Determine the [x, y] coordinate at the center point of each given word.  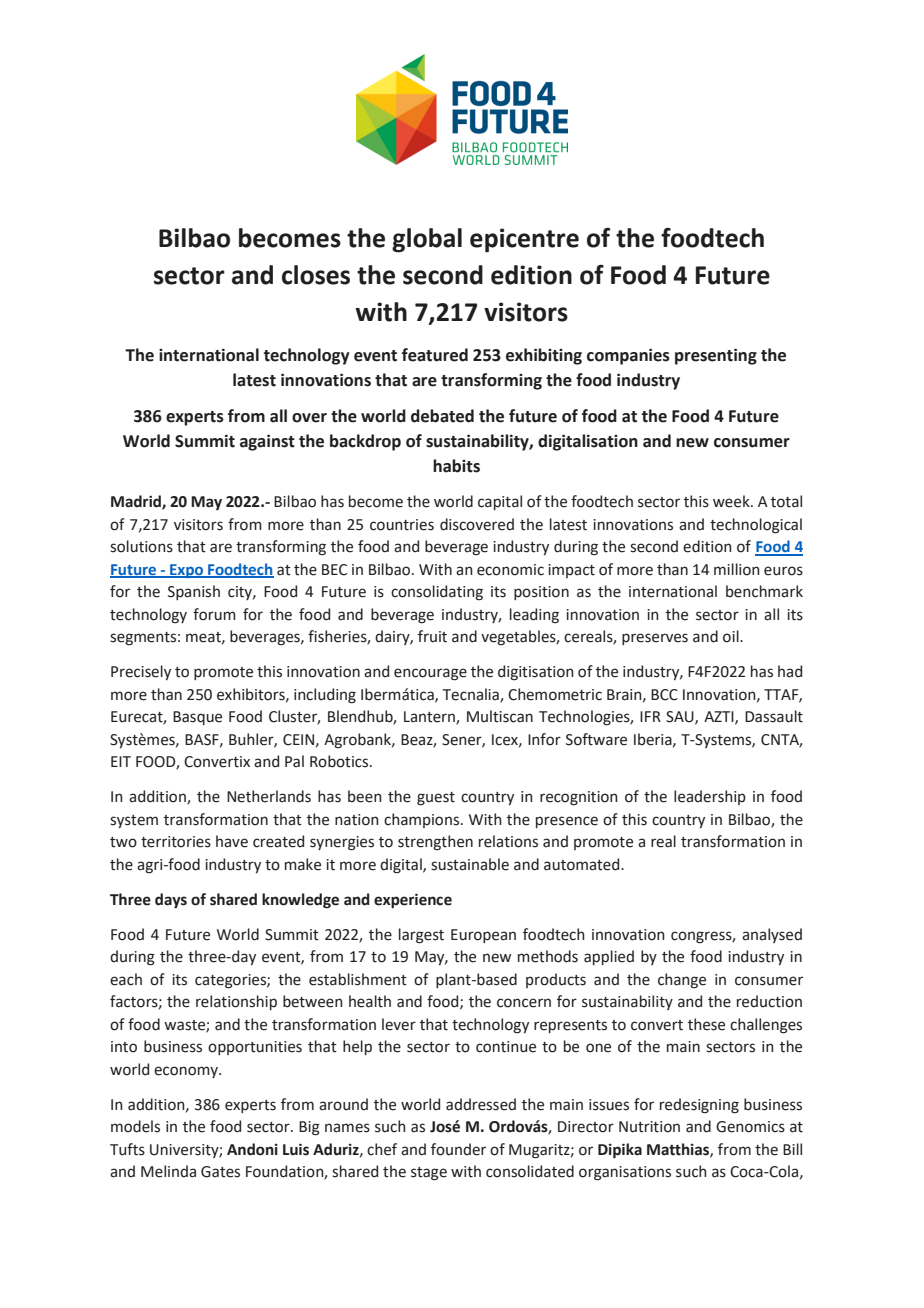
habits [456, 466]
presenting [716, 356]
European [483, 936]
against [267, 442]
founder [458, 1149]
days [171, 901]
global [427, 240]
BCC [664, 695]
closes [316, 275]
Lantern [430, 718]
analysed [772, 935]
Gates [220, 1172]
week [732, 501]
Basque [197, 718]
